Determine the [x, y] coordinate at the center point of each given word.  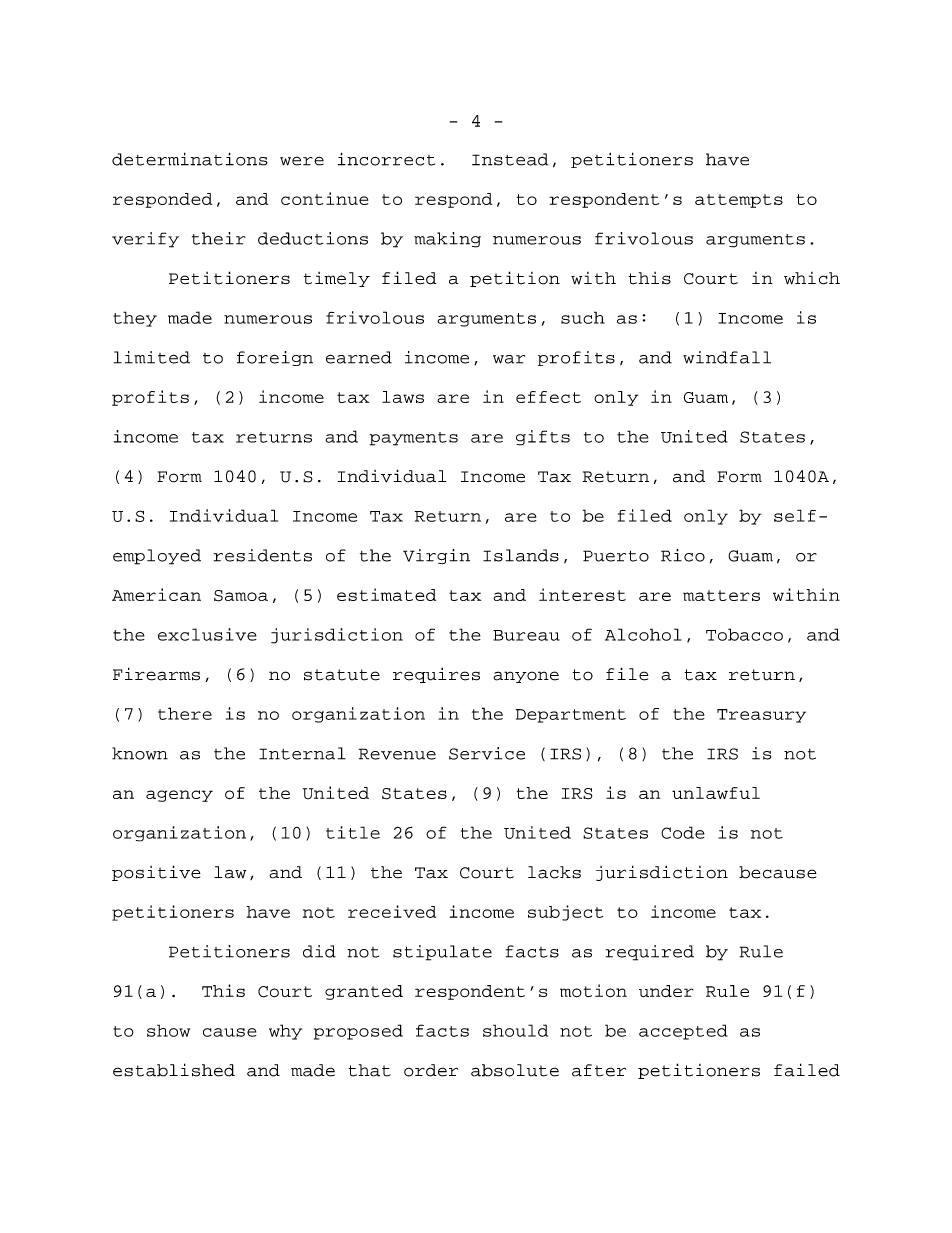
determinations [190, 159]
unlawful [716, 793]
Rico [683, 555]
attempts [739, 201]
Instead [510, 159]
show [168, 1030]
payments [414, 439]
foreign [275, 358]
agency [179, 796]
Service [487, 753]
